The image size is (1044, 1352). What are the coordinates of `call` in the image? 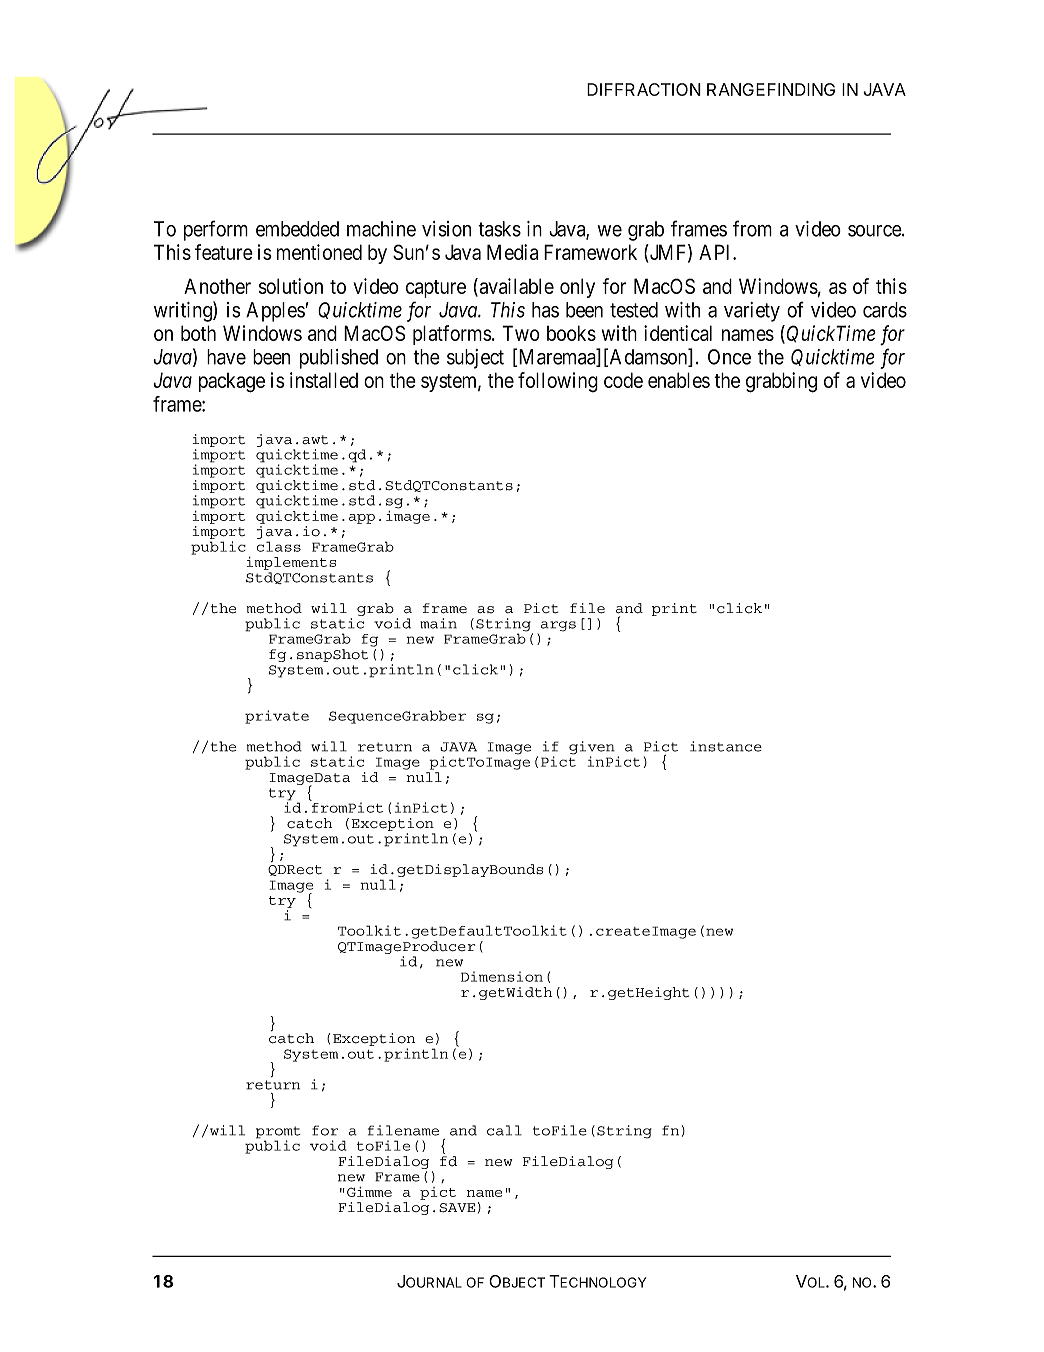 It's located at (504, 1130).
